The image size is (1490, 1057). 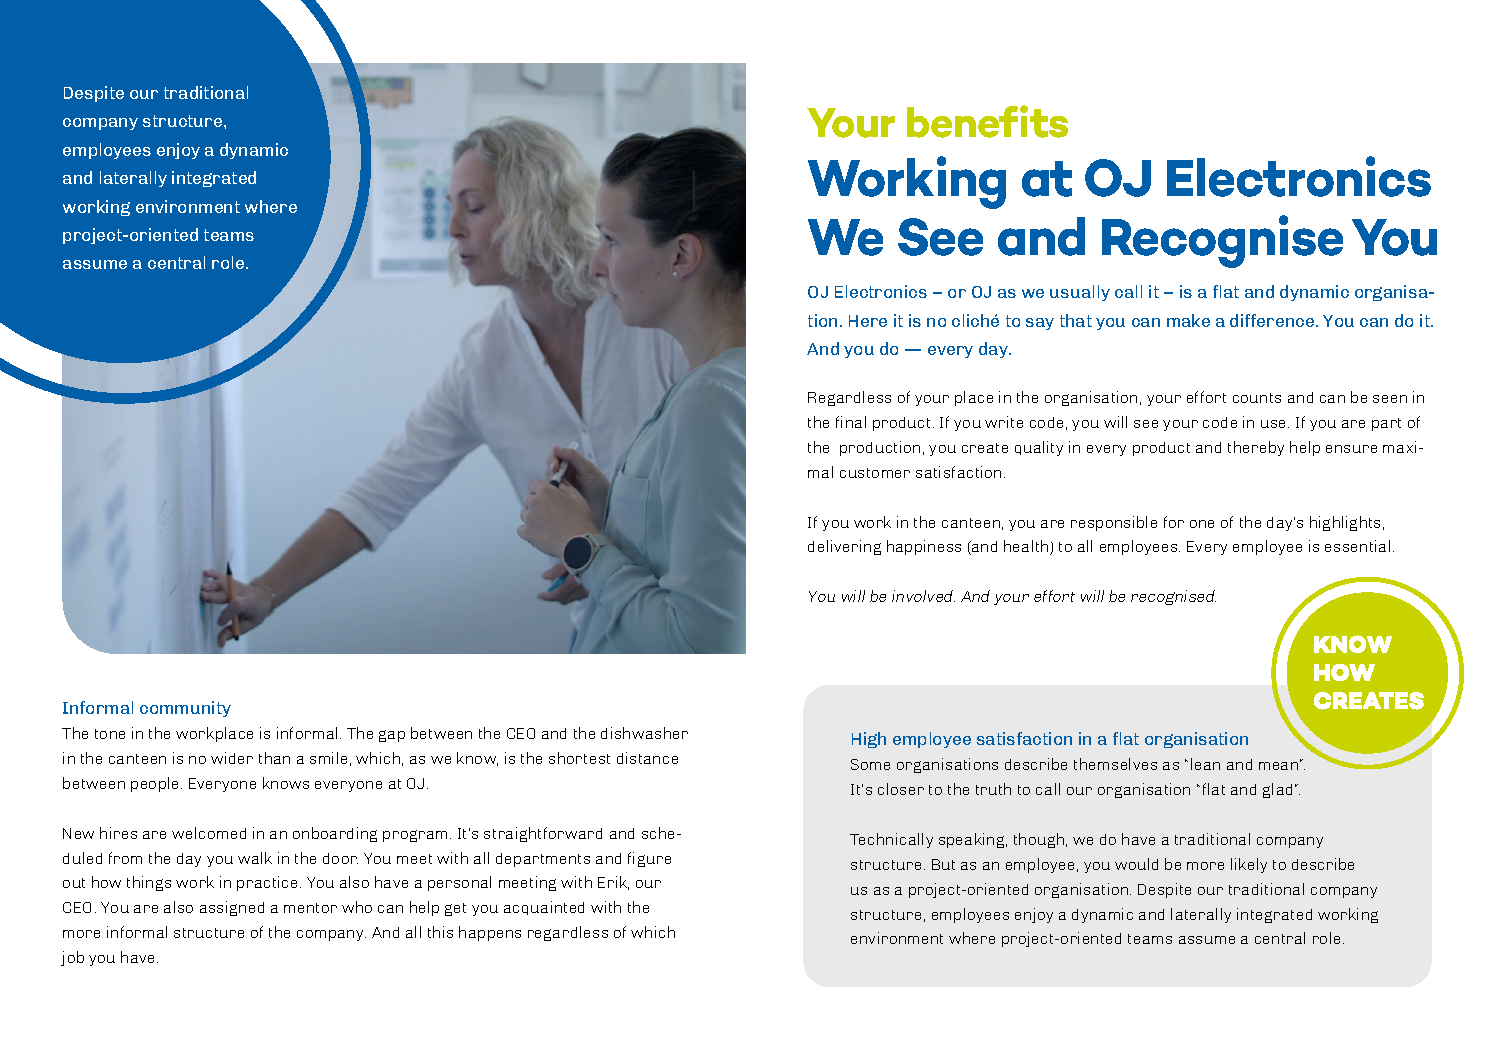 What do you see at coordinates (851, 422) in the image?
I see `final` at bounding box center [851, 422].
